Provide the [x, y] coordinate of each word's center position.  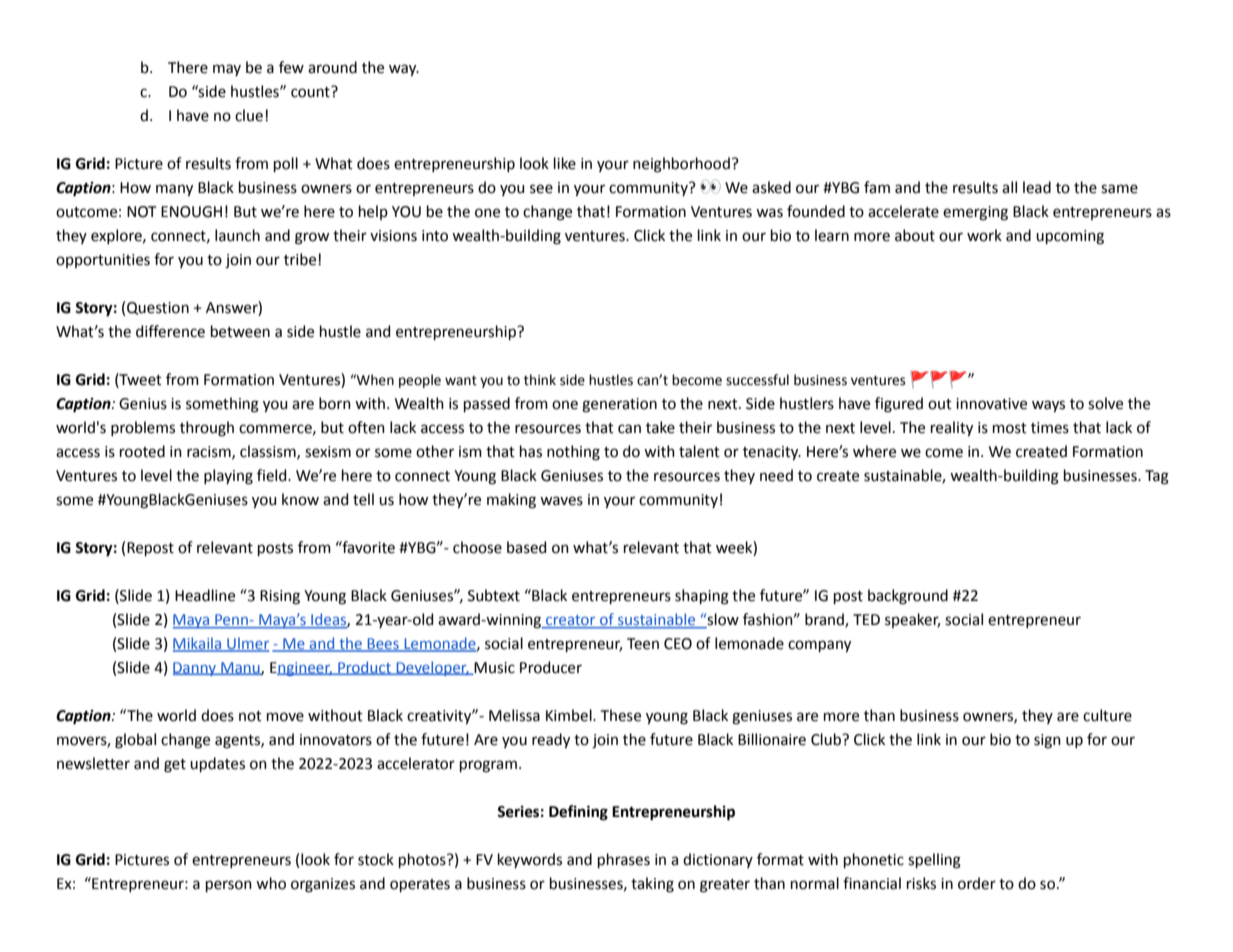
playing [228, 477]
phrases [624, 860]
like [565, 163]
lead [1037, 187]
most [1010, 428]
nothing [573, 453]
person [229, 886]
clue [249, 115]
